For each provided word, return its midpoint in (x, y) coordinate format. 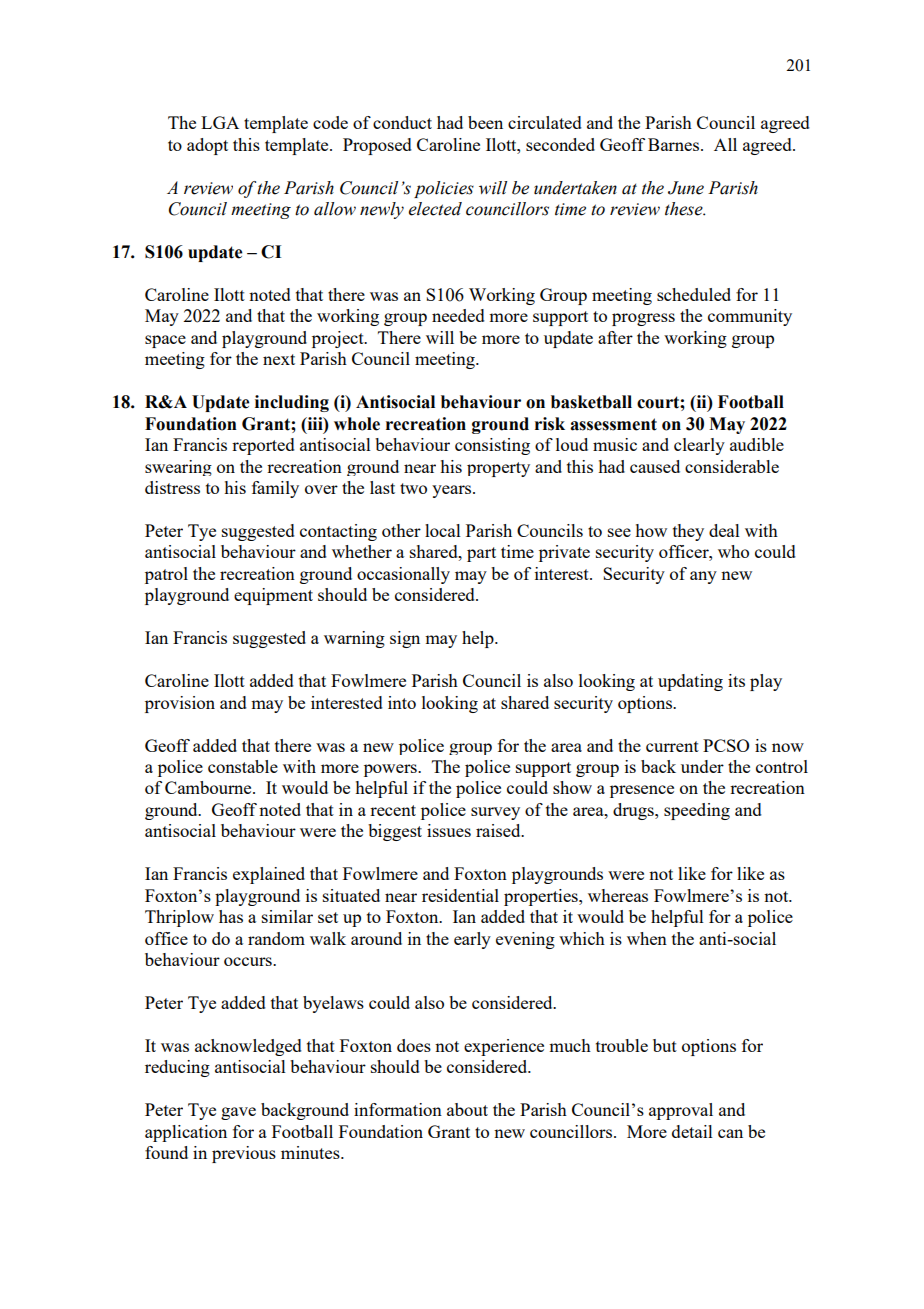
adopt (207, 146)
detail (692, 1131)
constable (243, 766)
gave (238, 1113)
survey (495, 813)
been (485, 122)
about (467, 1109)
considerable (732, 466)
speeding (697, 811)
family (275, 489)
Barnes (673, 144)
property (498, 469)
